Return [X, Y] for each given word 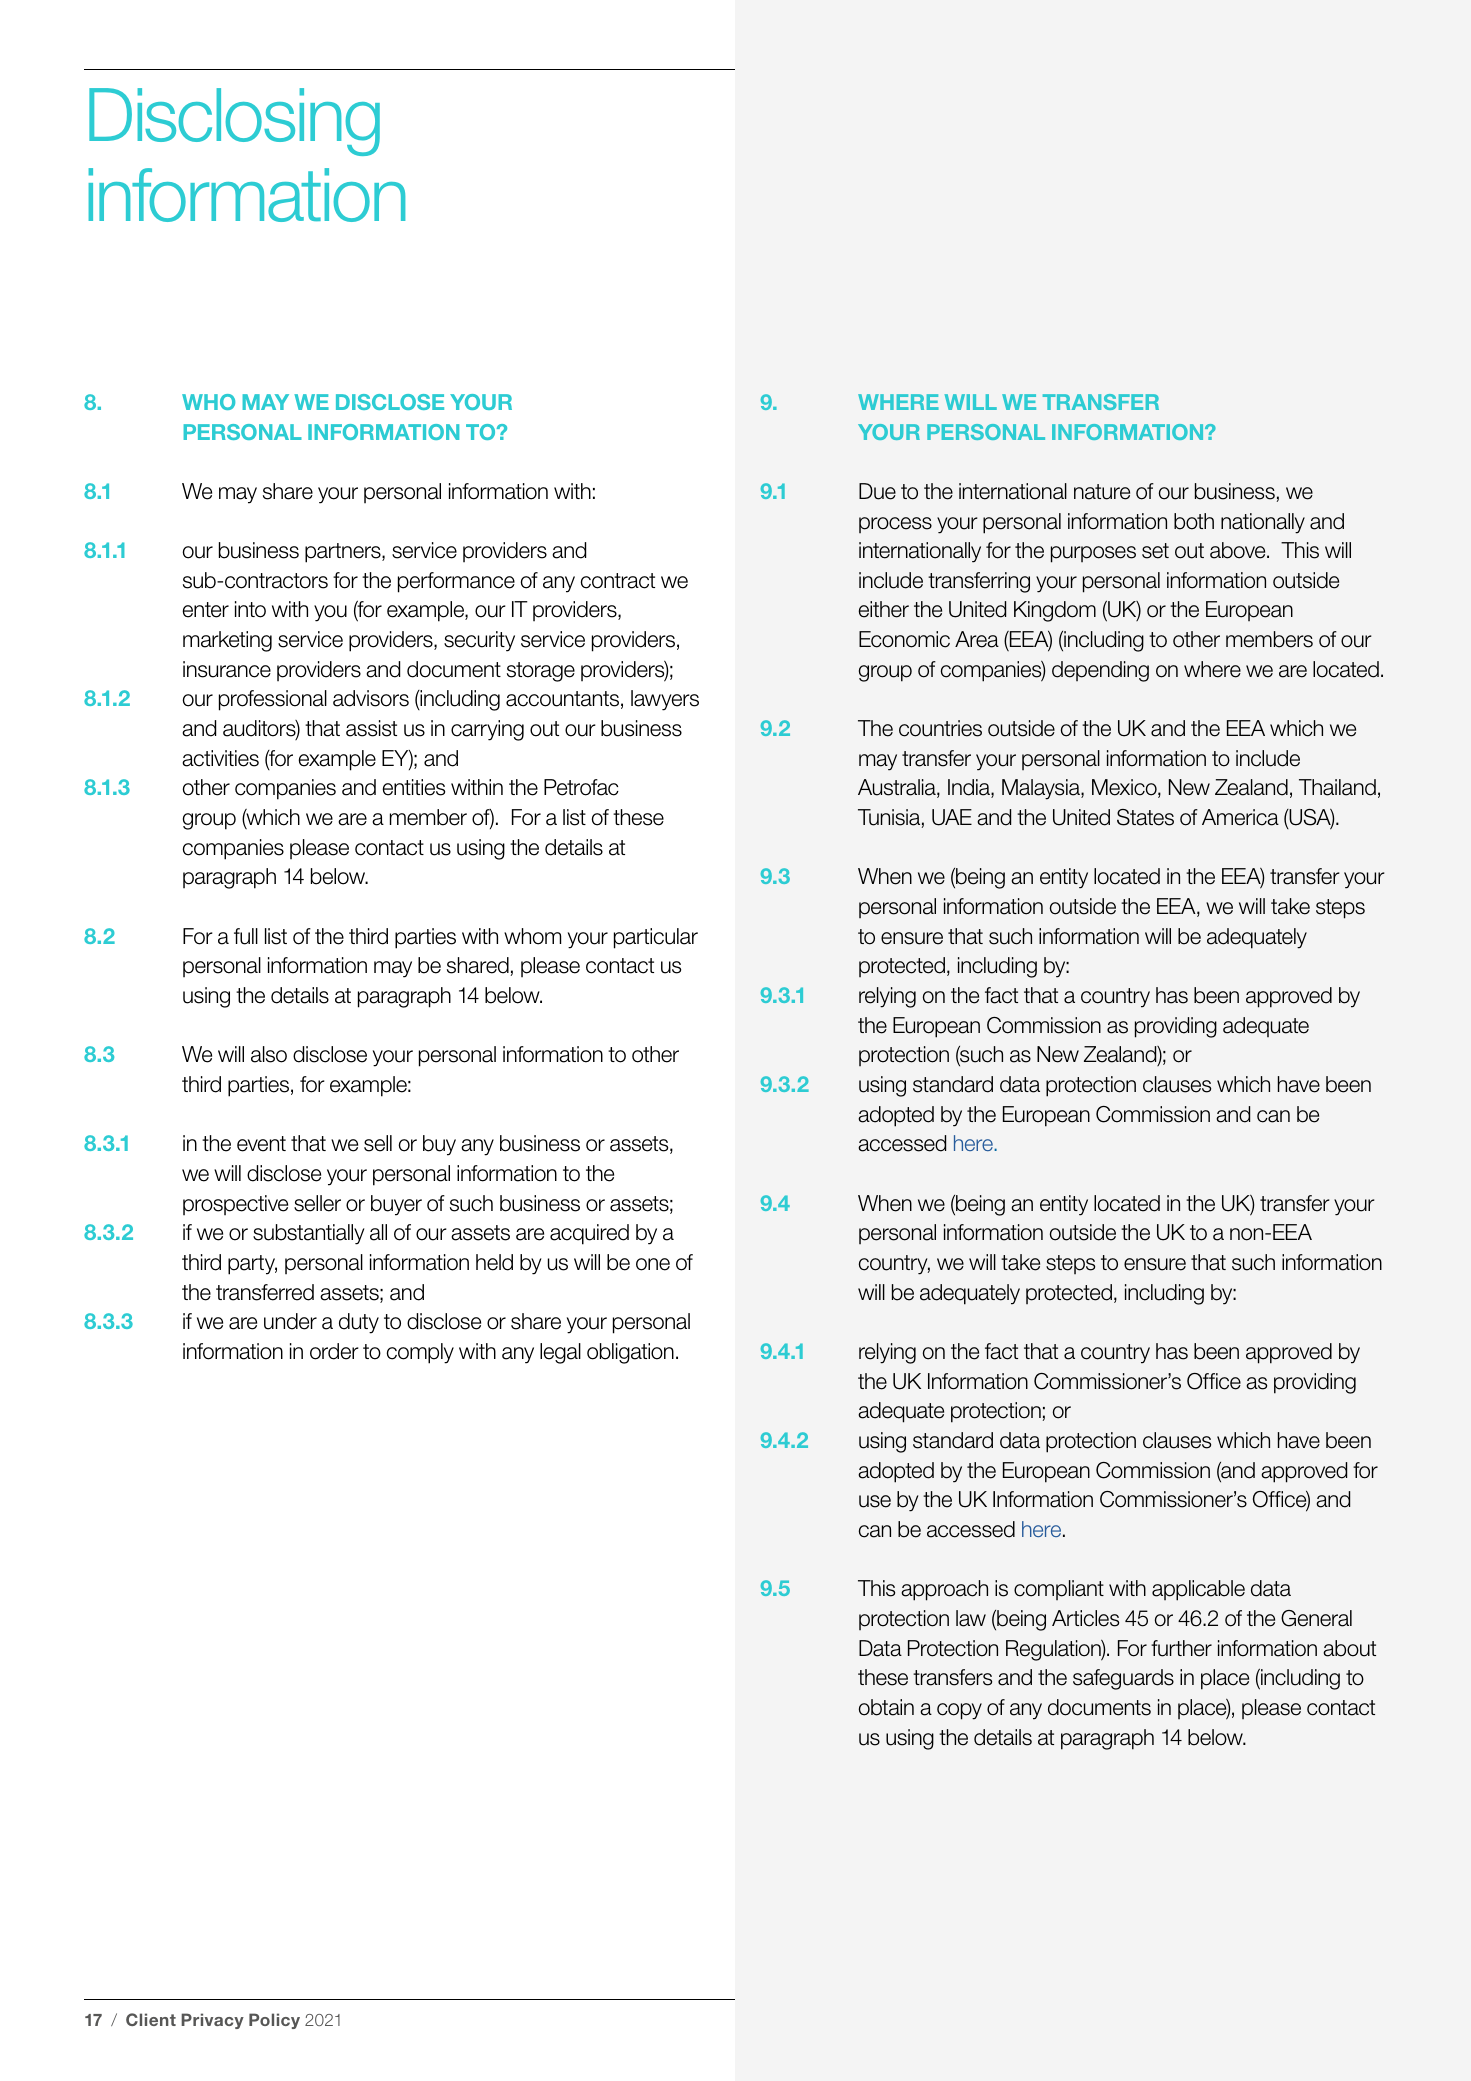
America [1240, 817]
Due [877, 491]
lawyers [665, 700]
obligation [630, 1353]
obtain [886, 1707]
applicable [1198, 1590]
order [334, 1351]
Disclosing [234, 122]
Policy [274, 2021]
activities [220, 758]
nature [1102, 492]
